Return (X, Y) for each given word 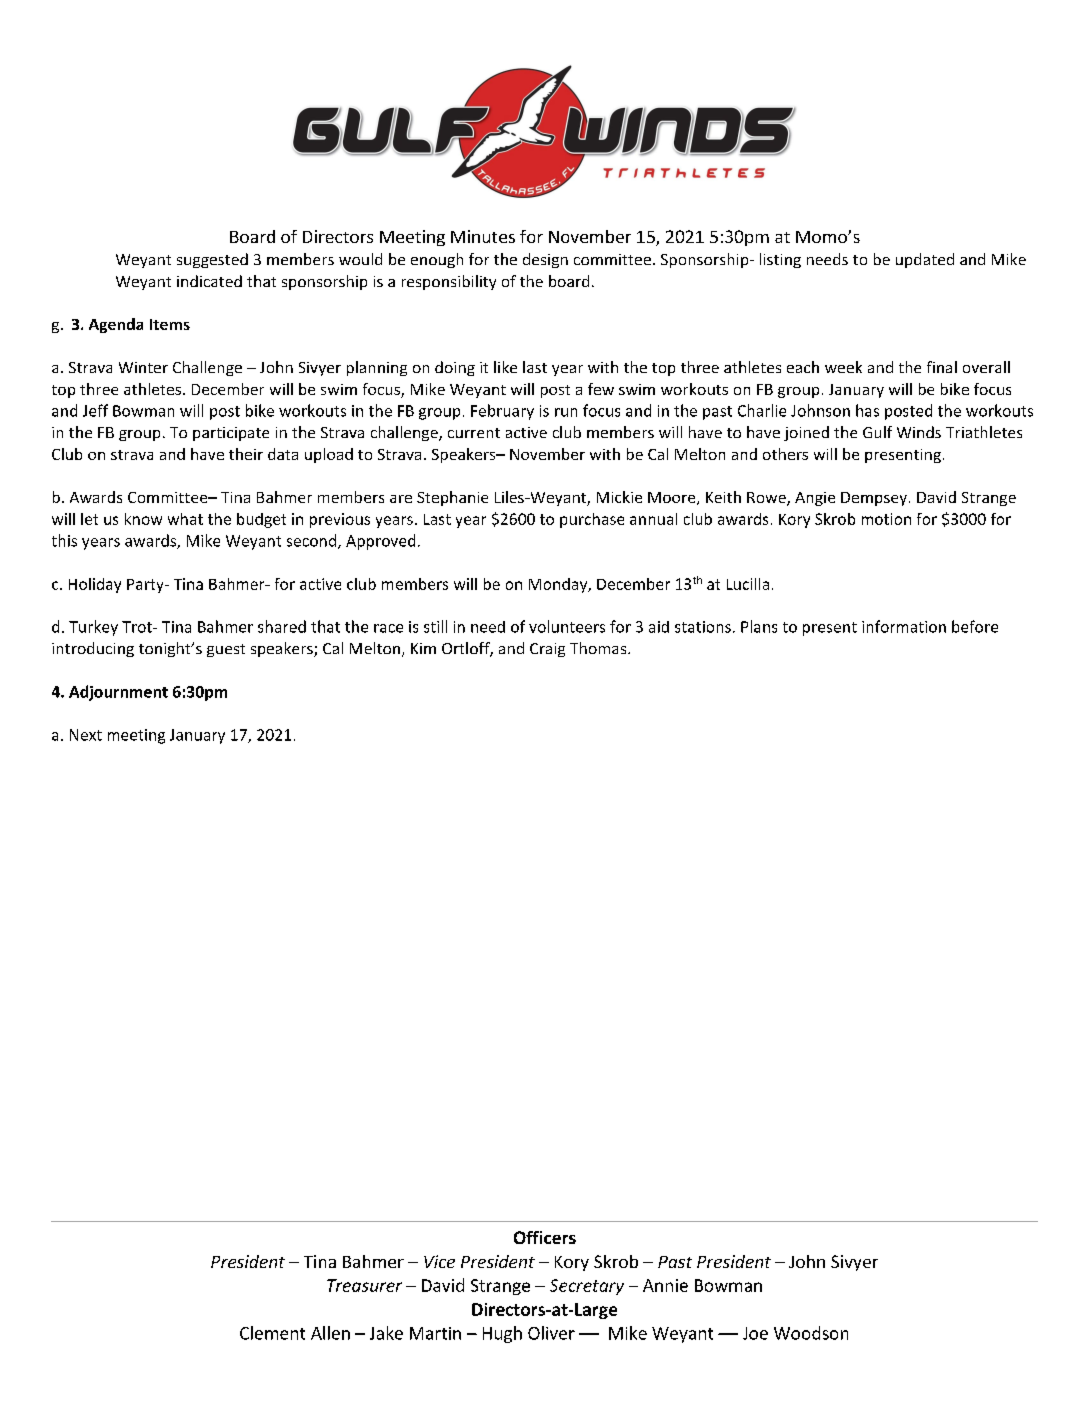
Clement (272, 1333)
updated (925, 260)
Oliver (551, 1333)
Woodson (811, 1333)
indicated (209, 281)
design (545, 260)
